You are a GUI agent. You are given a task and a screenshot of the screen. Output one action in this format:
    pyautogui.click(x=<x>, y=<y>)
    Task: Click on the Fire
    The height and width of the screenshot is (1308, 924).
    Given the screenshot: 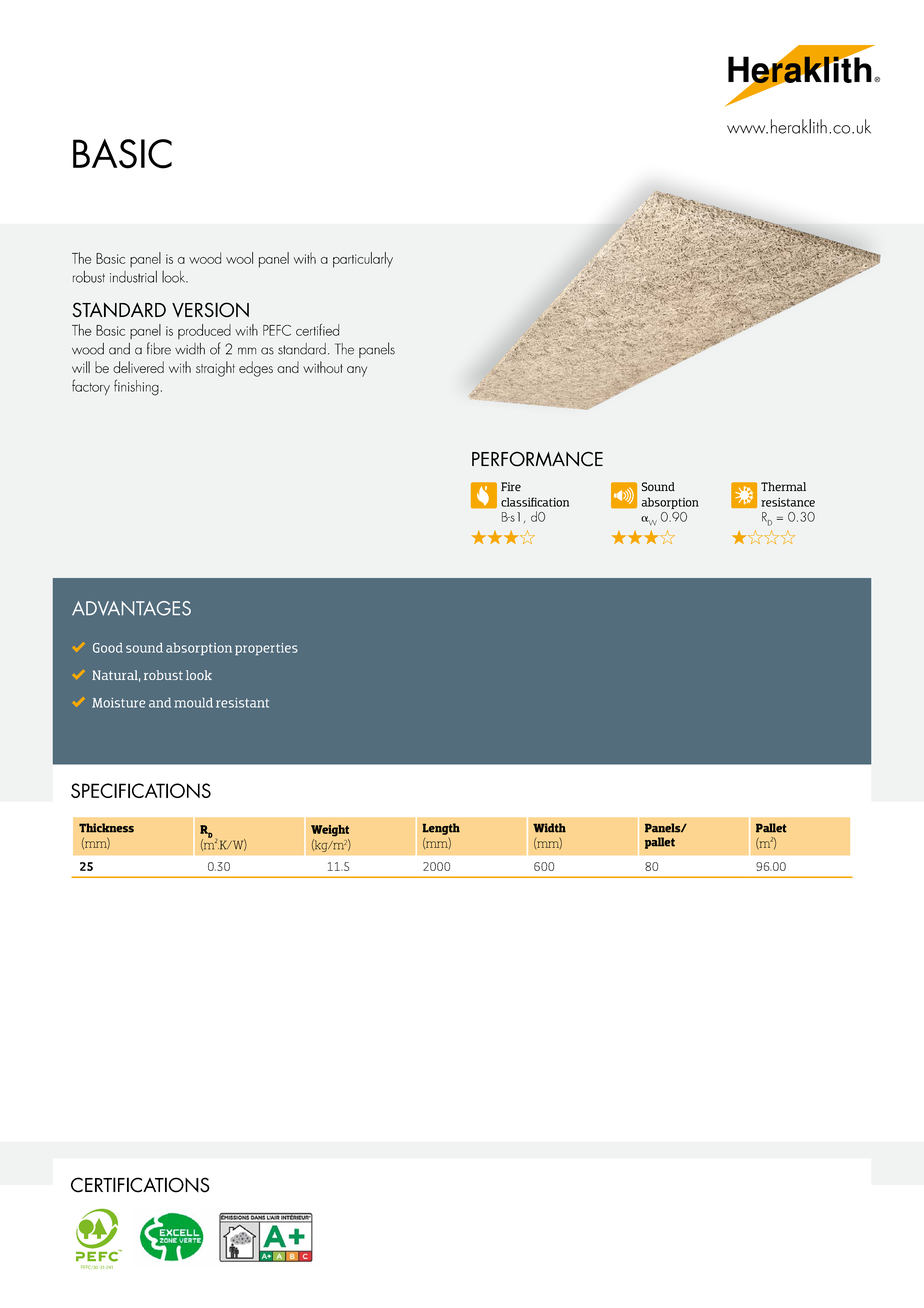 What is the action you would take?
    pyautogui.click(x=511, y=487)
